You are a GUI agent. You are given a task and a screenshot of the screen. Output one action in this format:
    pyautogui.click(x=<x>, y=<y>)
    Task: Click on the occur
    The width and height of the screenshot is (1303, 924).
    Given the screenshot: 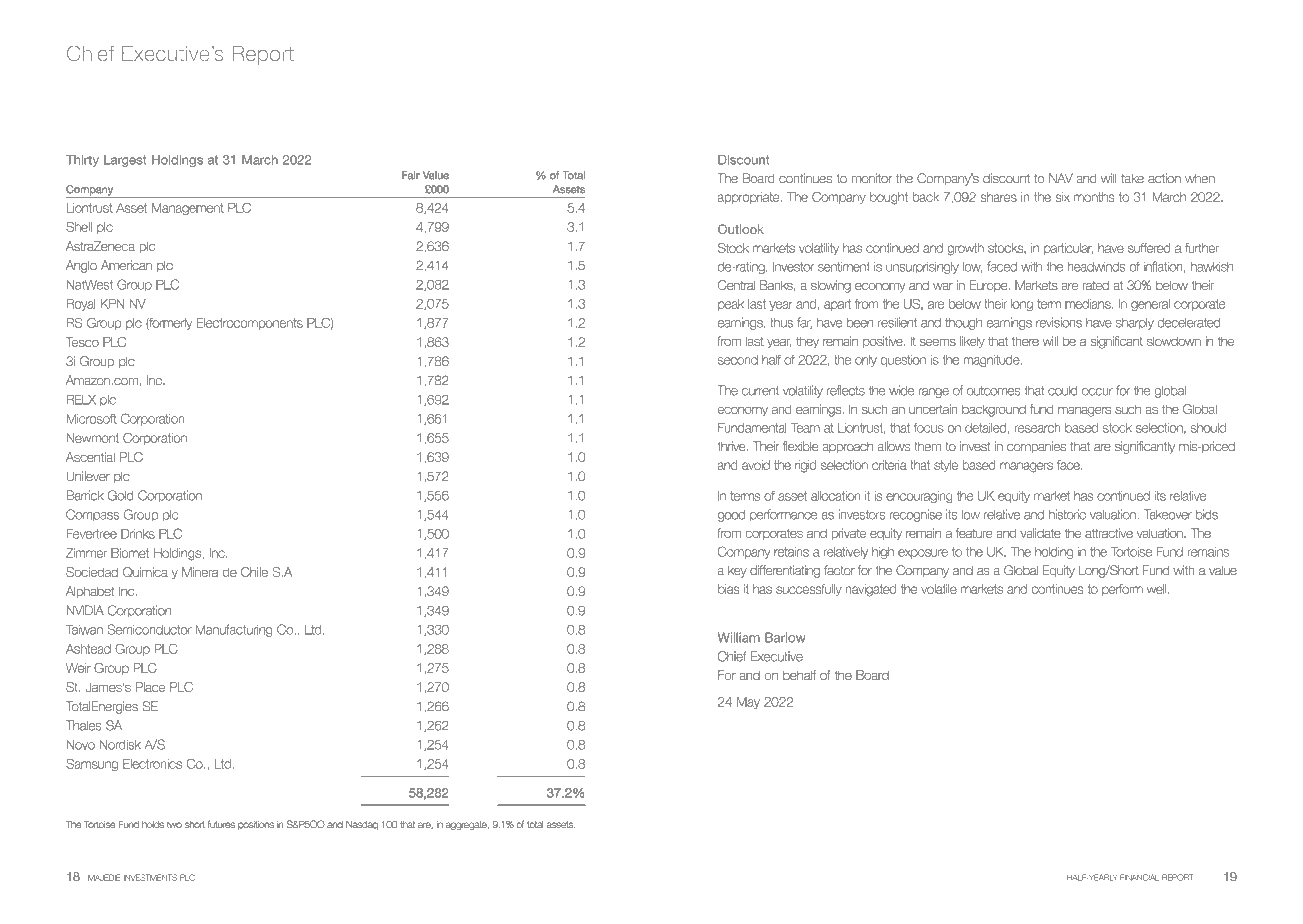 What is the action you would take?
    pyautogui.click(x=1097, y=392)
